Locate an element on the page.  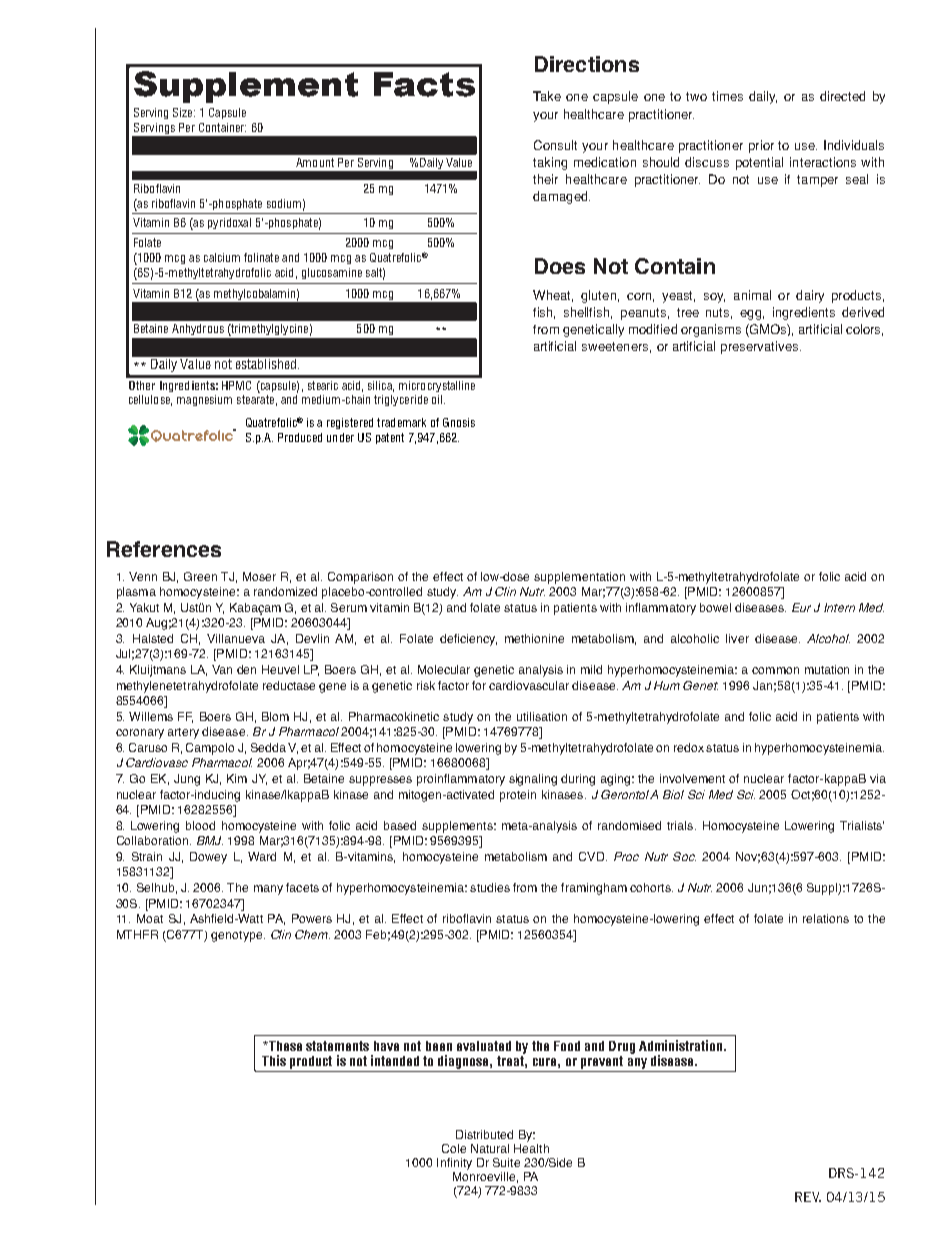
via is located at coordinates (878, 778).
